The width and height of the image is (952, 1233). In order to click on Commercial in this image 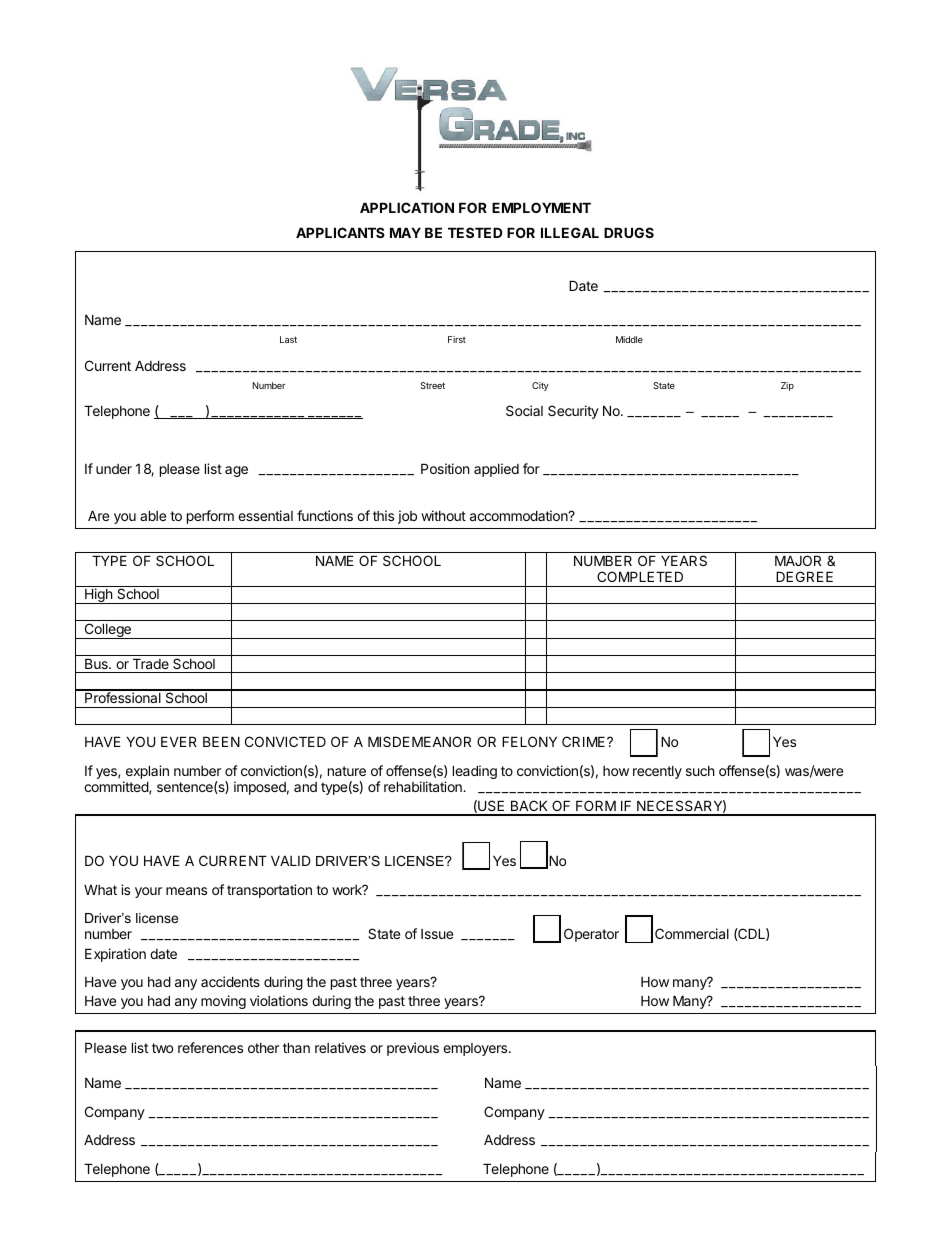, I will do `click(692, 933)`.
